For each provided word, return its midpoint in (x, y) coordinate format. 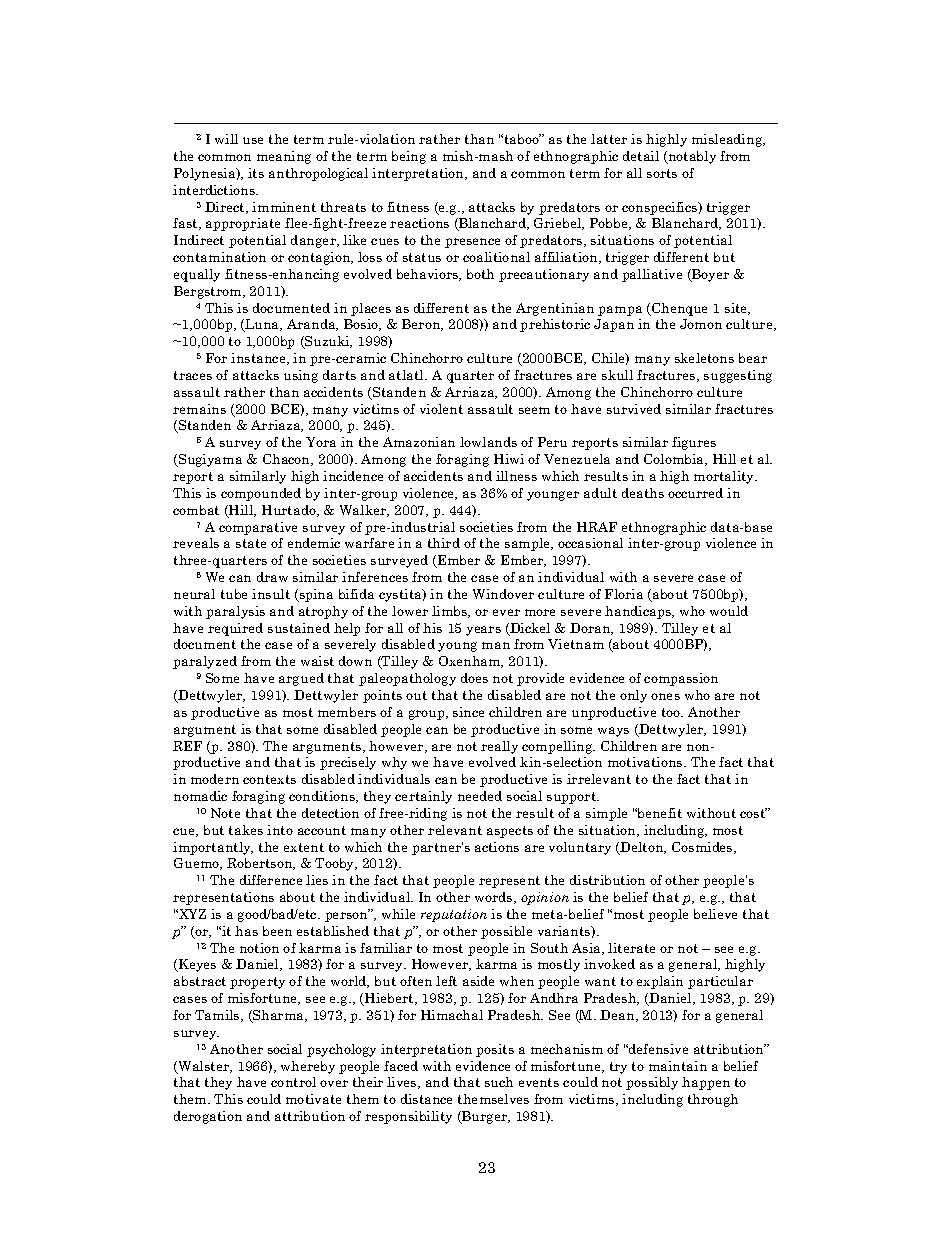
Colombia (675, 460)
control (293, 1082)
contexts (269, 779)
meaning (284, 157)
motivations (646, 762)
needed (480, 796)
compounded (261, 494)
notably (691, 157)
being (409, 157)
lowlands (488, 442)
